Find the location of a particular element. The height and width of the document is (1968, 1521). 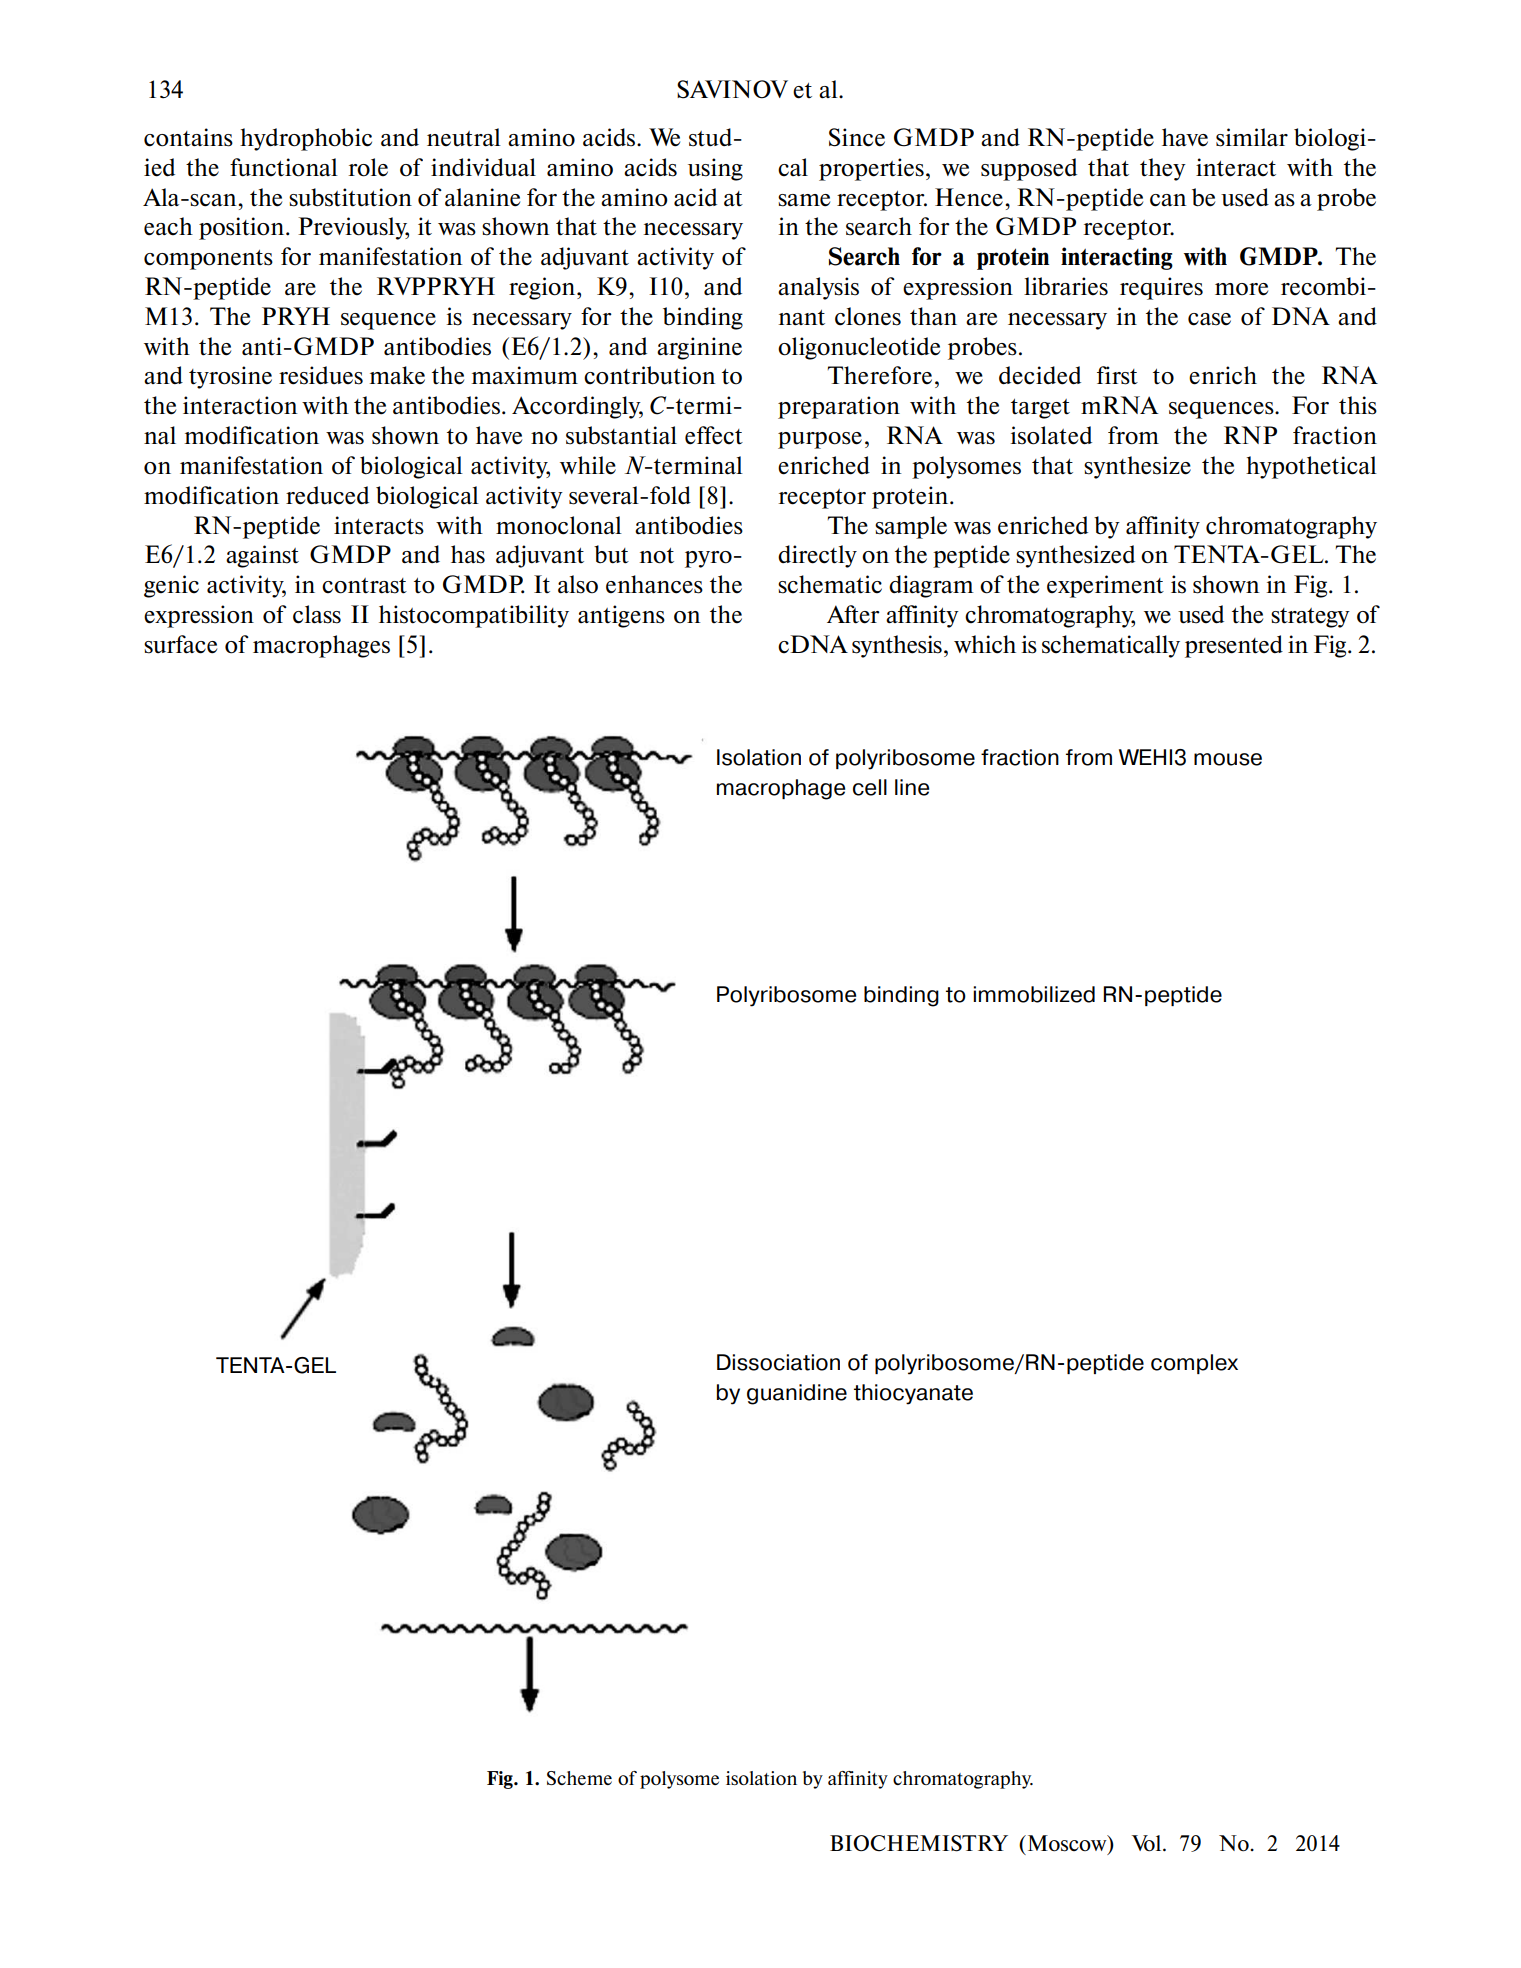

BIOCHEMISTRY is located at coordinates (919, 1843).
